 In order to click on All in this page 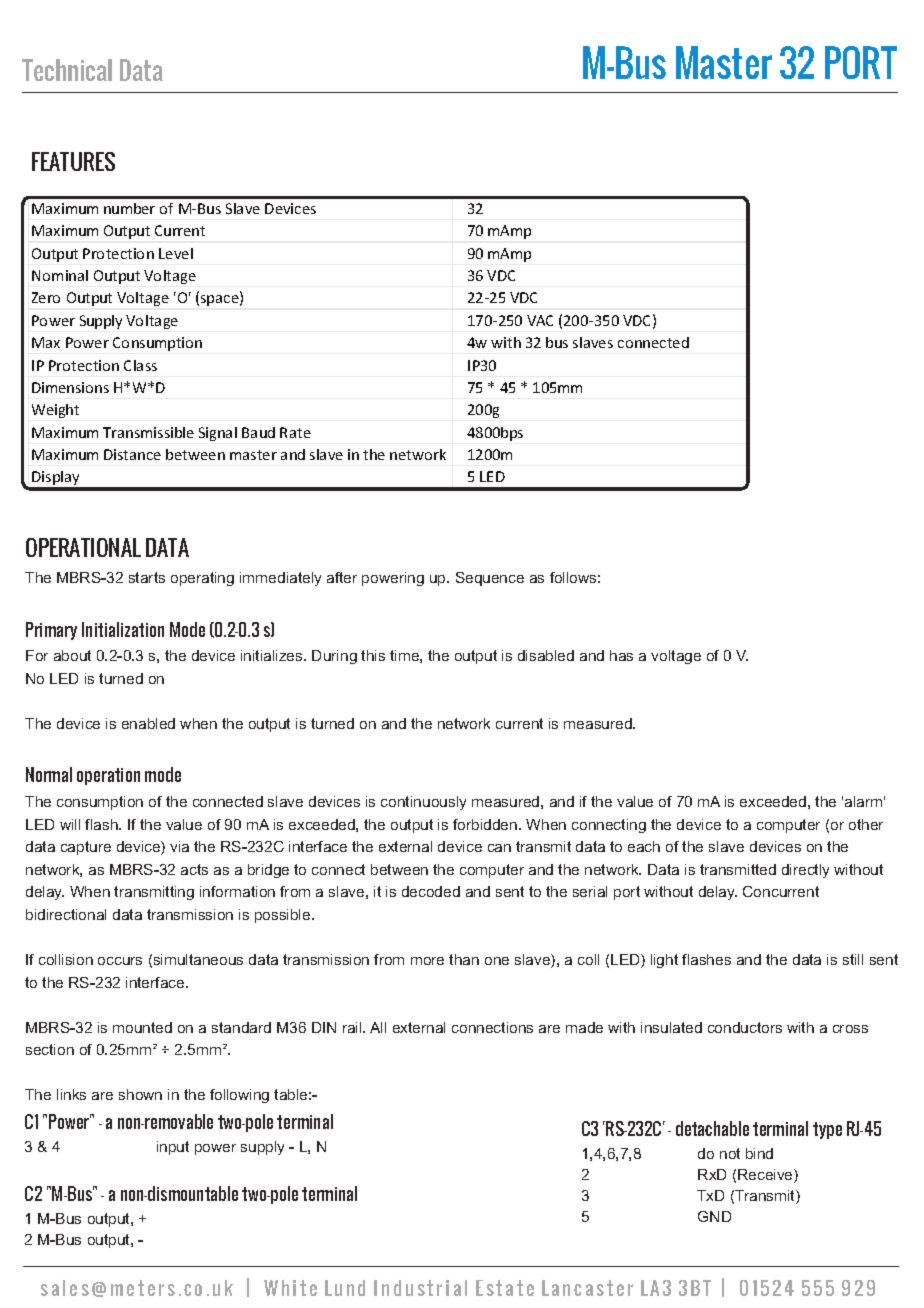, I will do `click(378, 1027)`.
